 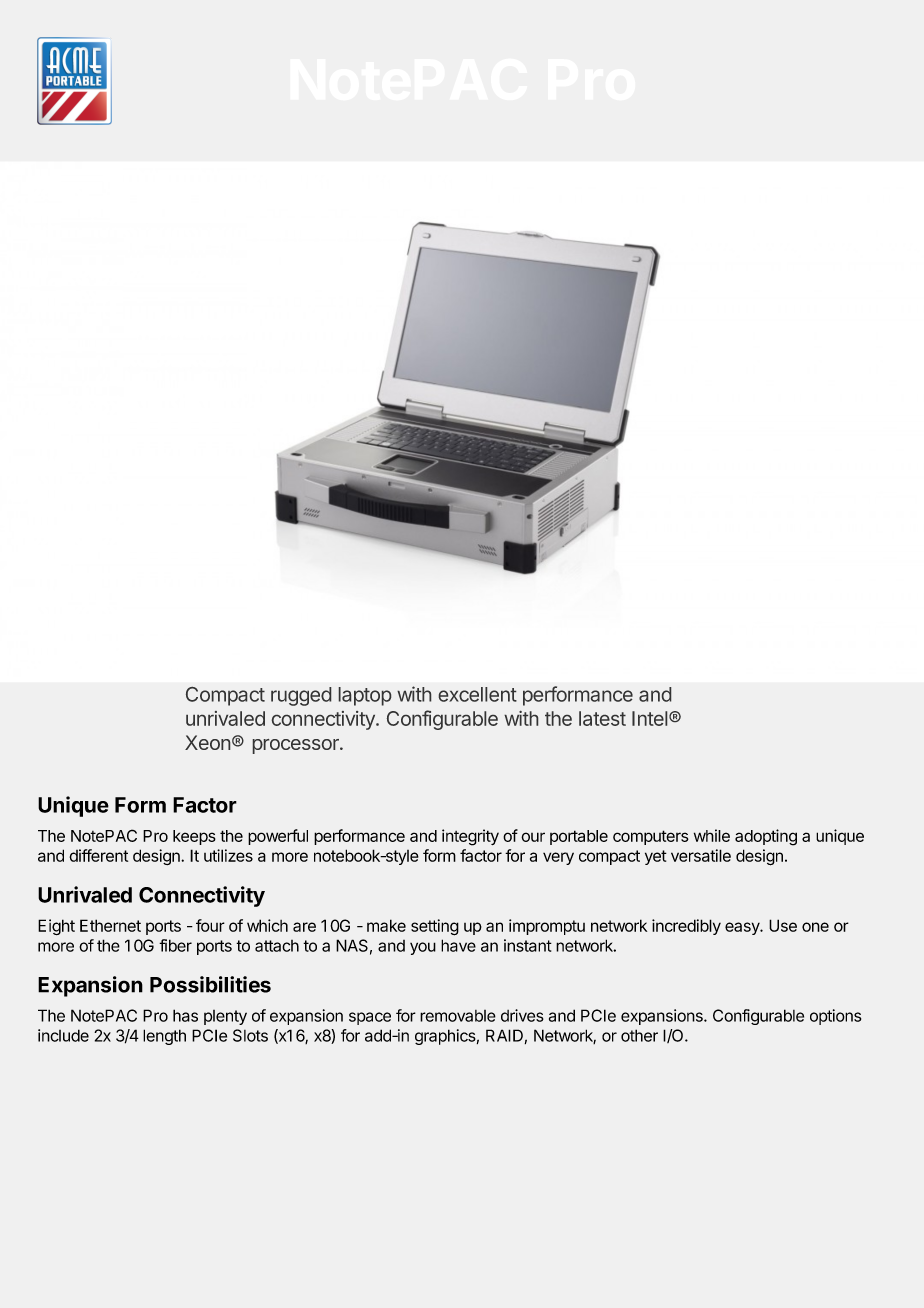 I want to click on easy, so click(x=743, y=928).
